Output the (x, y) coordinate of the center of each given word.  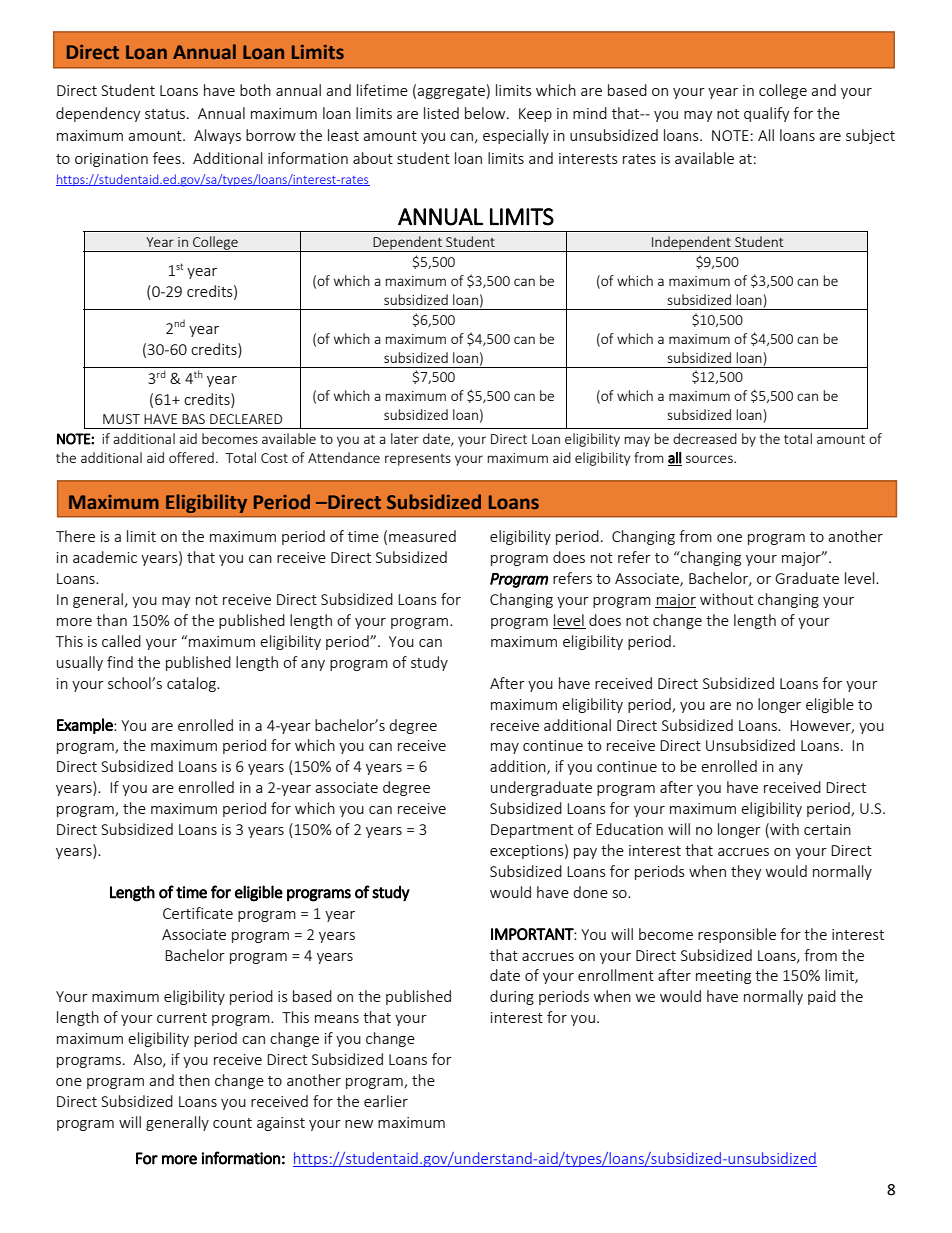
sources (710, 459)
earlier (386, 1101)
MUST (121, 419)
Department (532, 831)
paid (822, 997)
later (405, 438)
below (486, 113)
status (166, 114)
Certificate (198, 913)
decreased (705, 438)
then (194, 1080)
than (111, 620)
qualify (767, 114)
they (746, 872)
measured (422, 536)
